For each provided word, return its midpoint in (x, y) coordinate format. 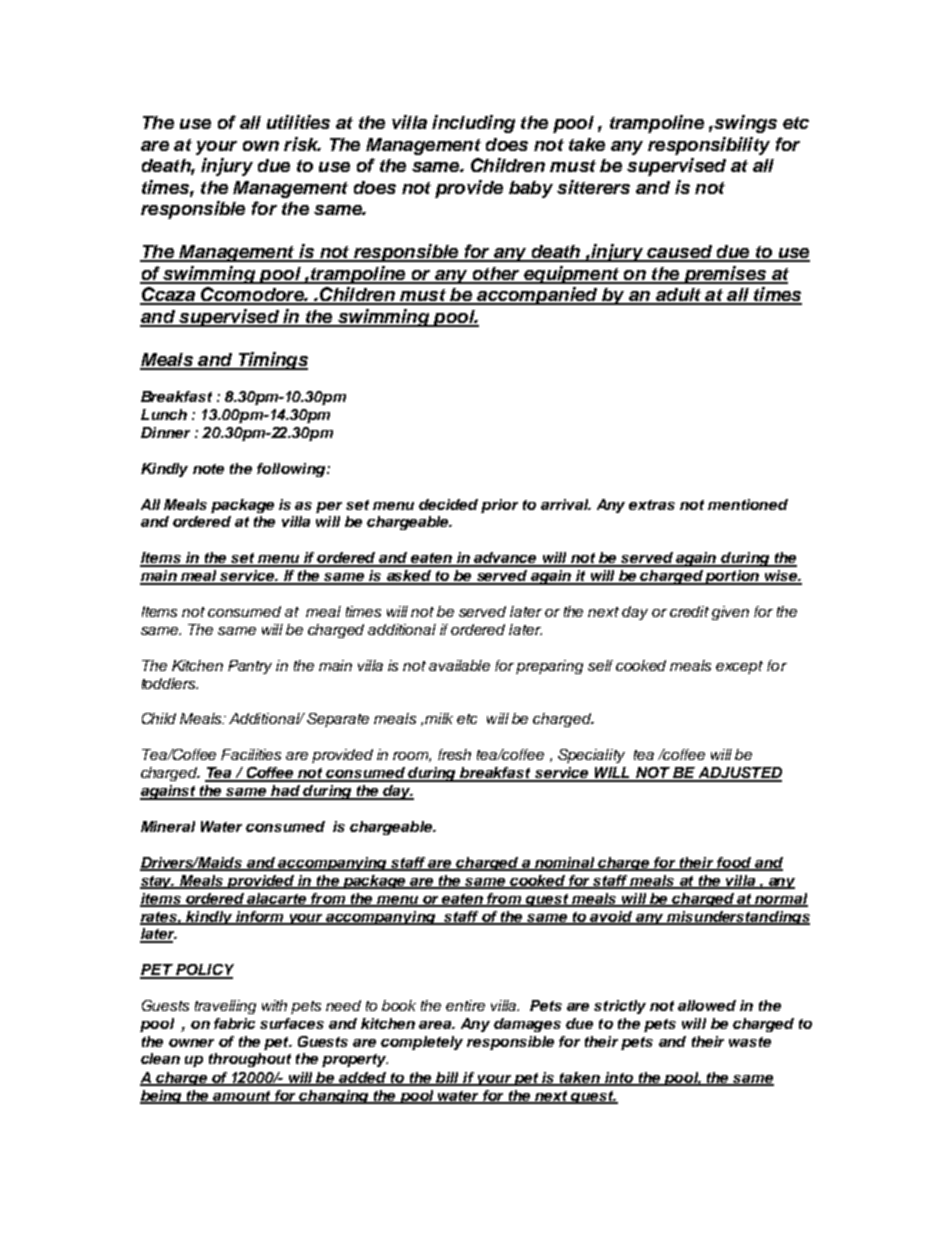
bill (448, 1078)
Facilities (251, 754)
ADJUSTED (739, 774)
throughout (250, 1060)
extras (652, 505)
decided (448, 504)
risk (302, 144)
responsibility (709, 146)
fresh (454, 754)
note (208, 469)
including (473, 124)
